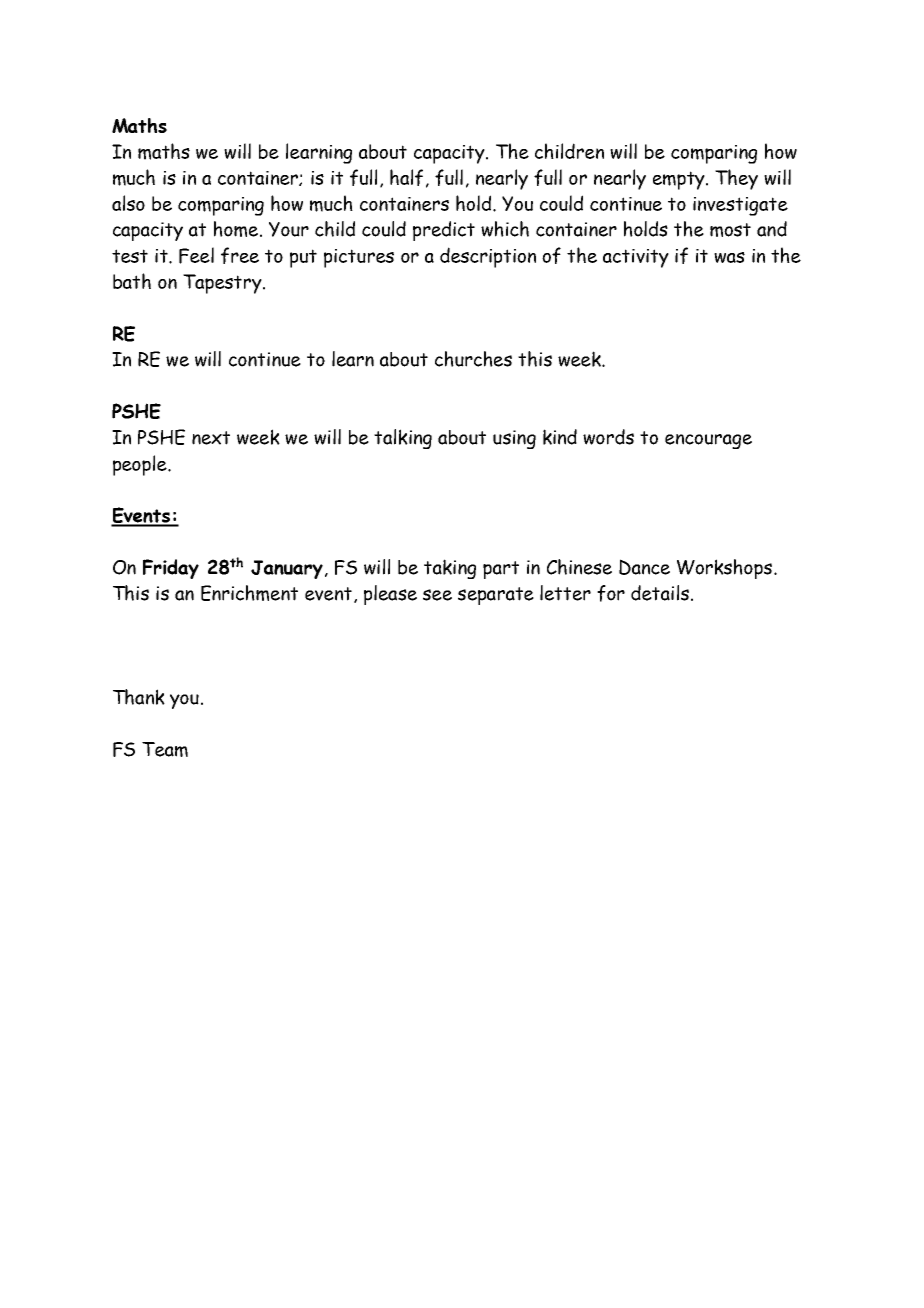 This screenshot has width=924, height=1308. What do you see at coordinates (128, 203) in the screenshot?
I see `also` at bounding box center [128, 203].
